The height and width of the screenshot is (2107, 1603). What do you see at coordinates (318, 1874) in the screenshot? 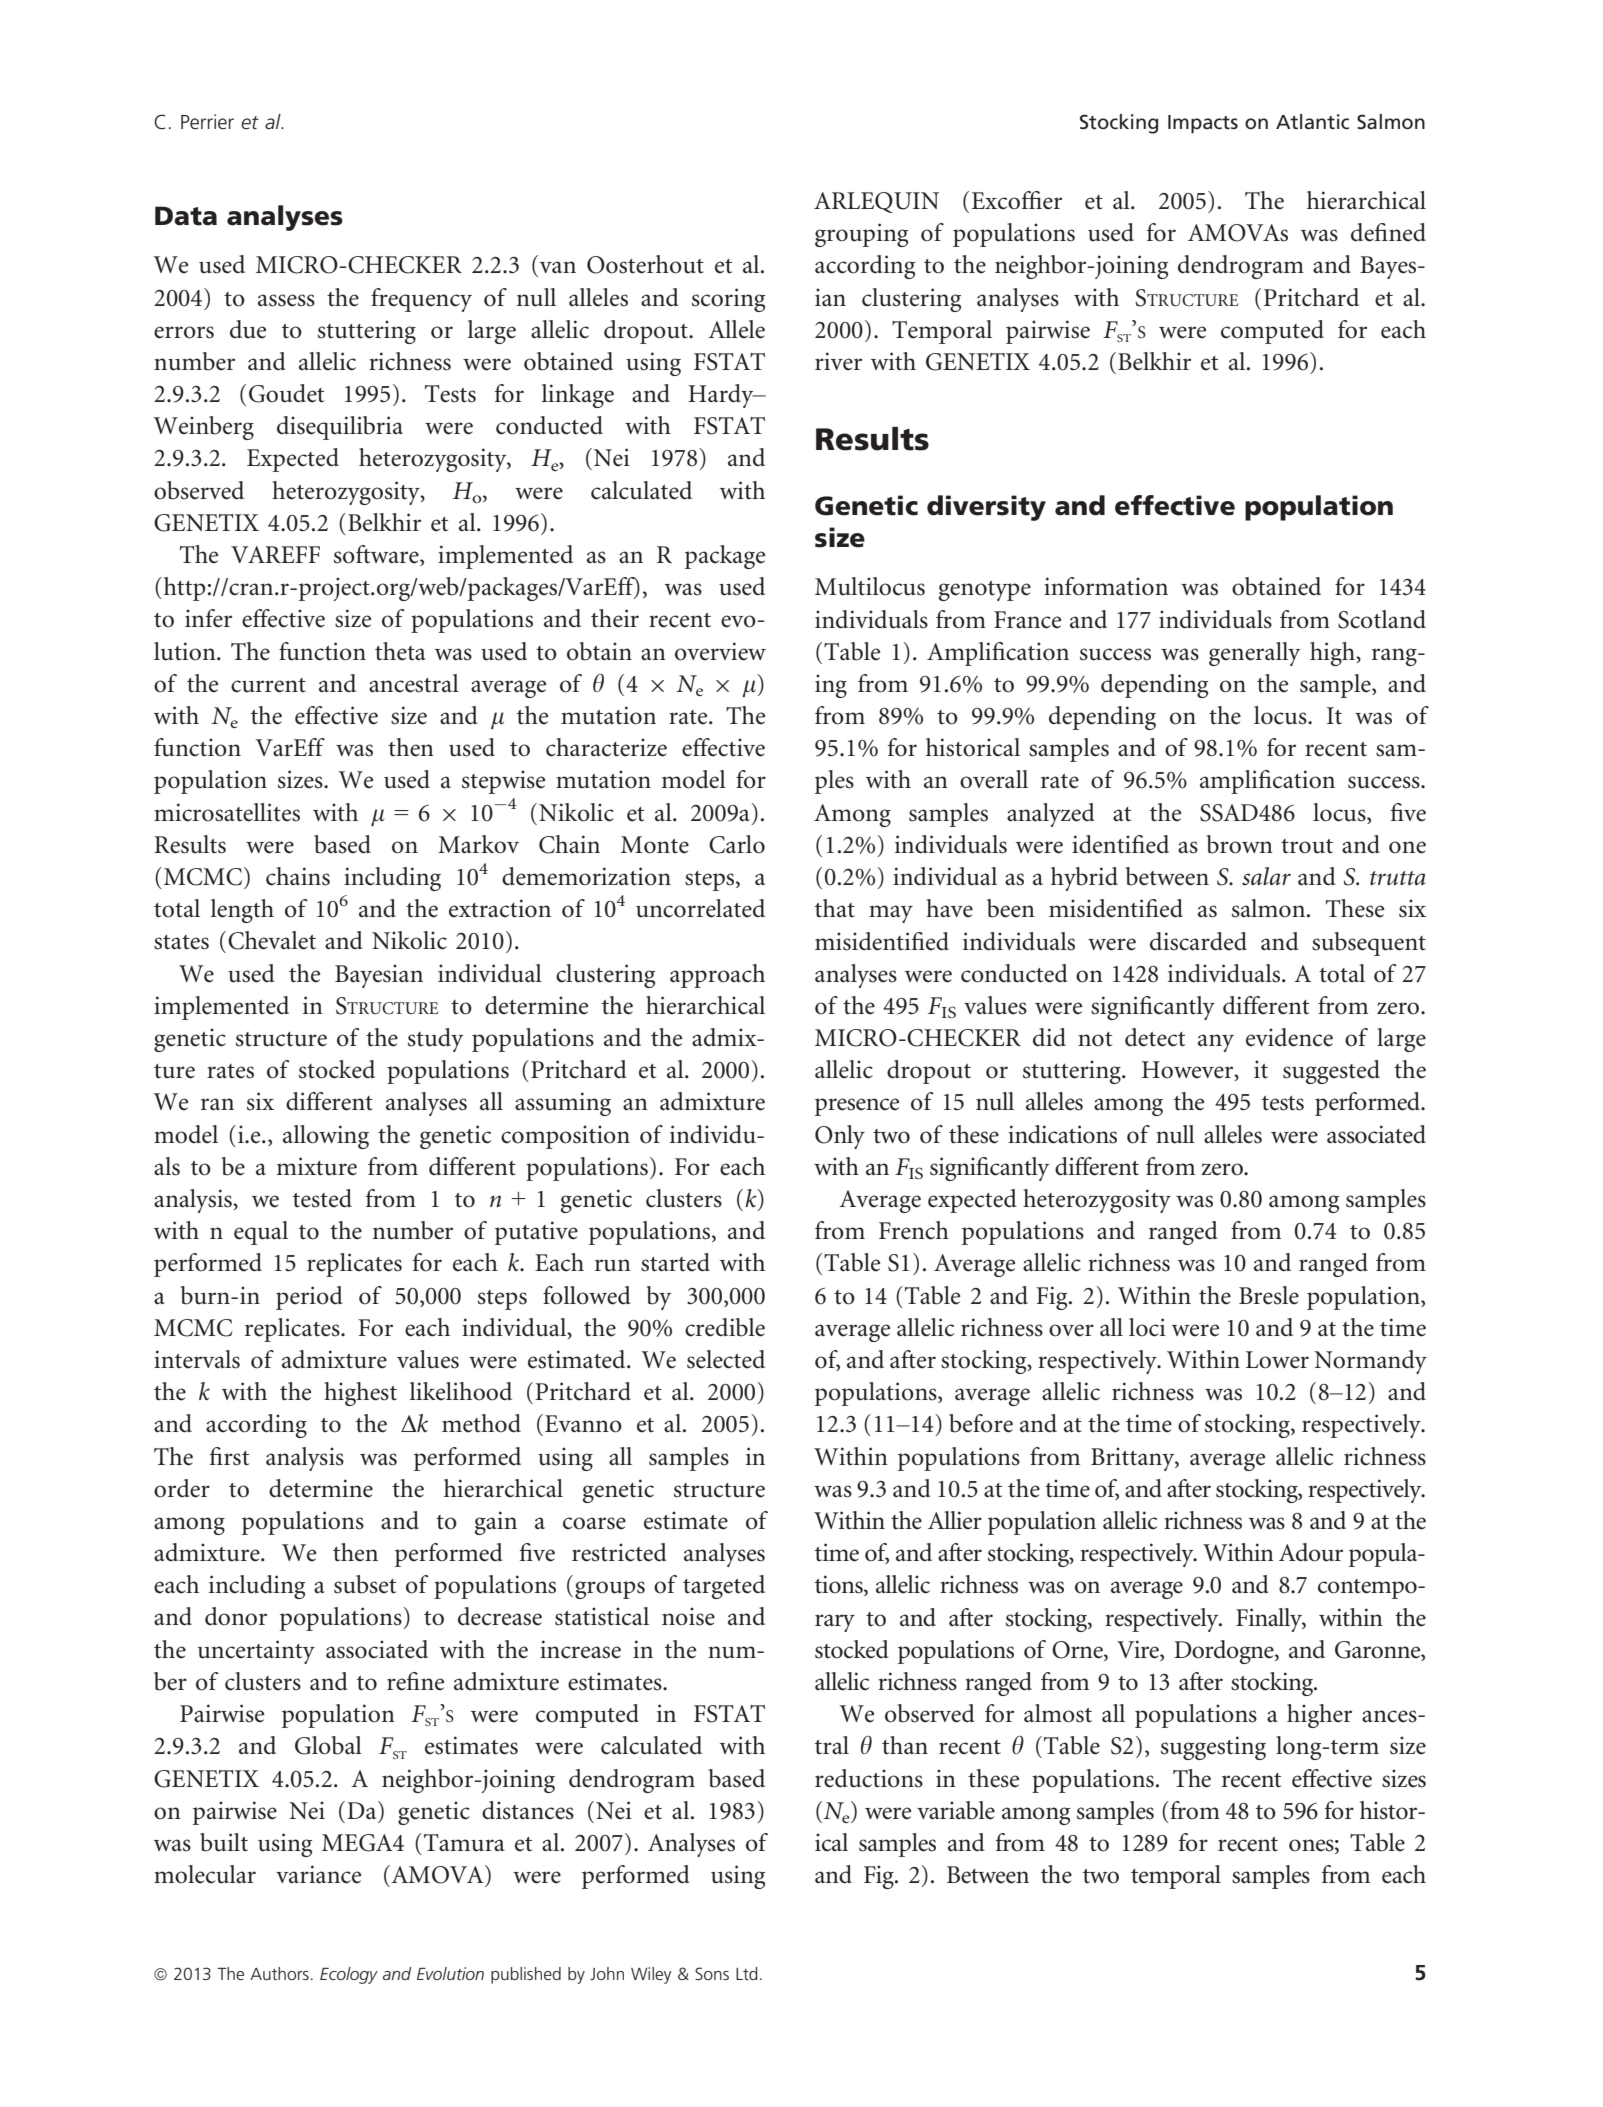
I see `variance` at bounding box center [318, 1874].
